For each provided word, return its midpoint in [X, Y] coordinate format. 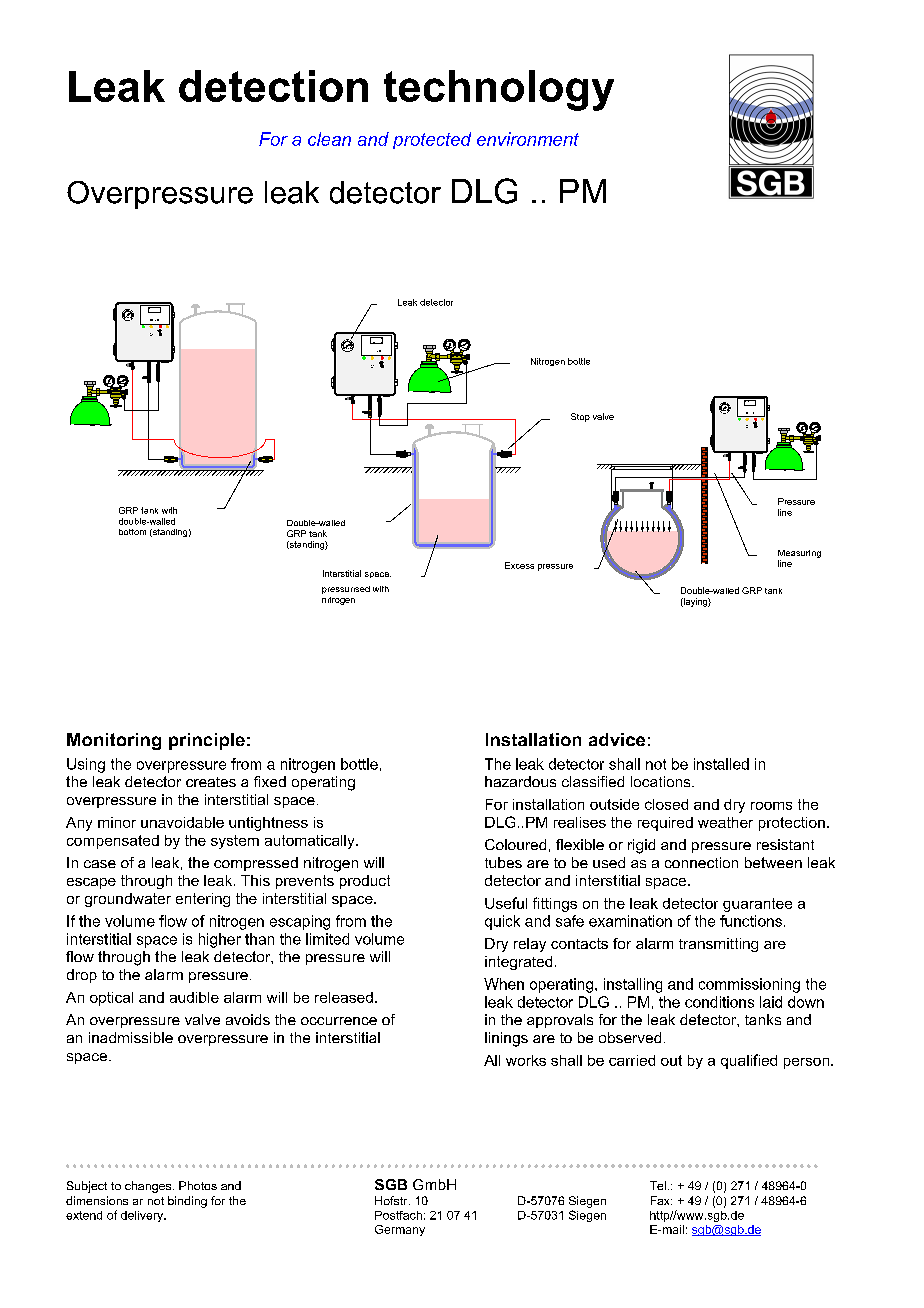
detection [273, 86]
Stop [580, 417]
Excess [519, 565]
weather [725, 822]
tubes [503, 862]
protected [432, 140]
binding [187, 1202]
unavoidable [182, 822]
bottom [132, 532]
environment [528, 139]
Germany [400, 1230]
